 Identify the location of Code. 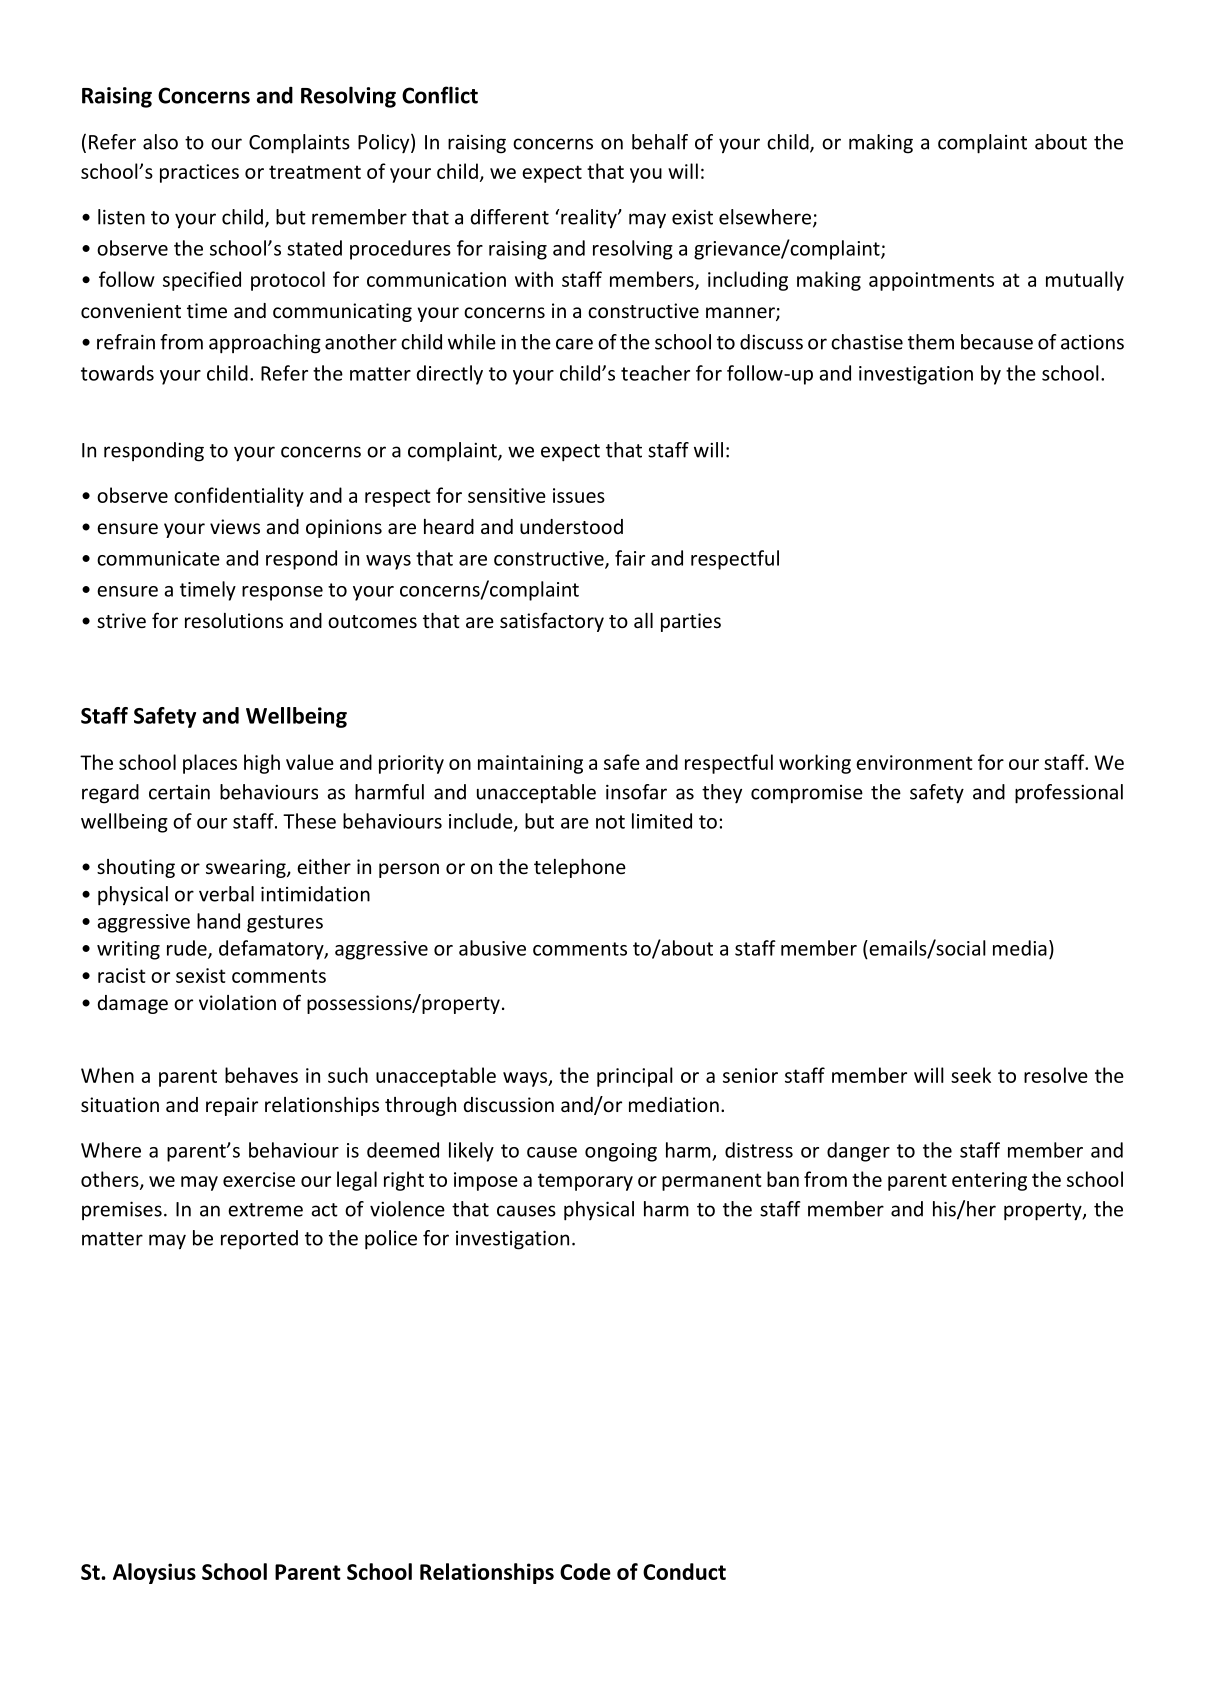
(585, 1571).
